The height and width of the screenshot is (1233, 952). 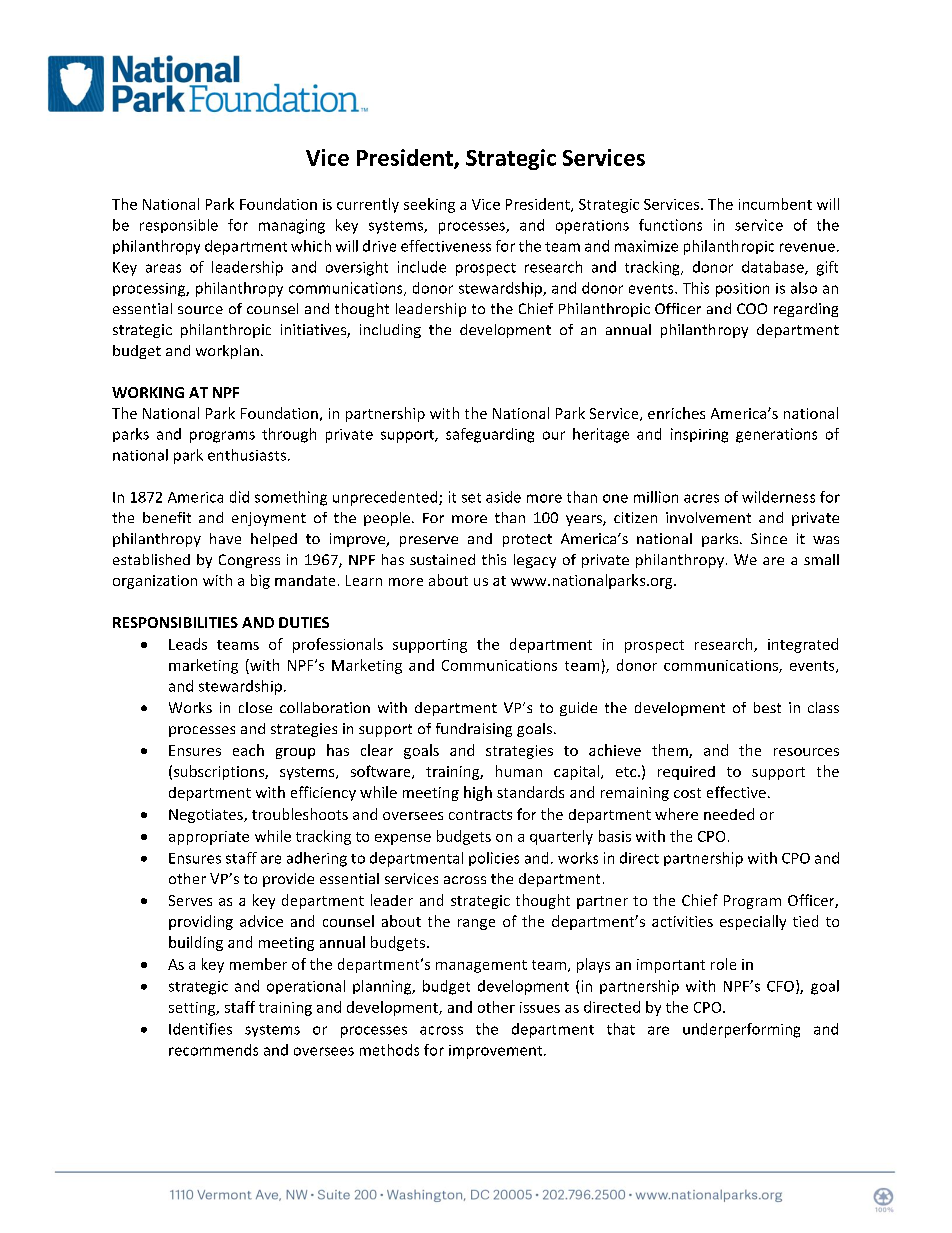 I want to click on generations, so click(x=776, y=435).
